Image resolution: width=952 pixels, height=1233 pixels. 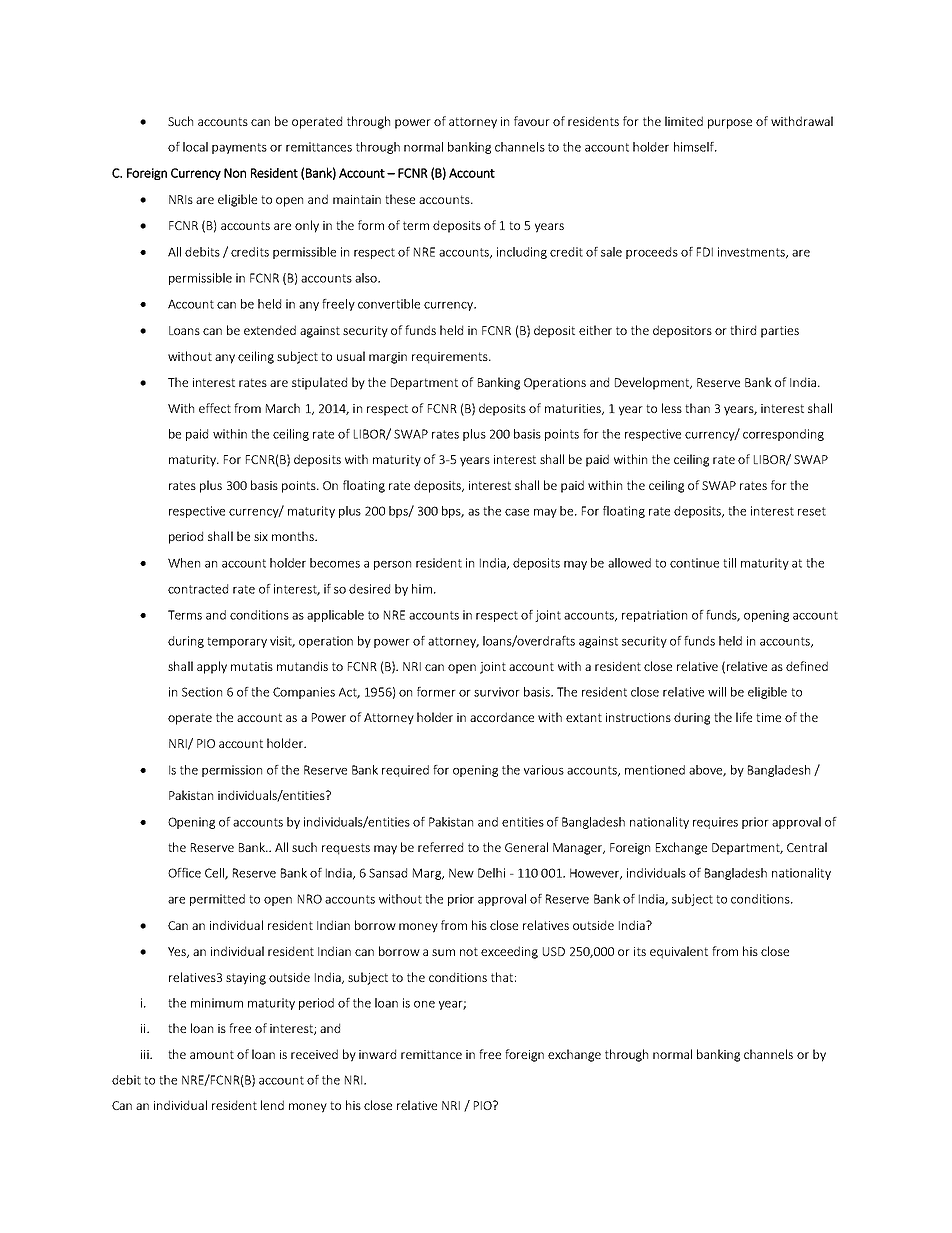 What do you see at coordinates (212, 1054) in the image?
I see `amount` at bounding box center [212, 1054].
